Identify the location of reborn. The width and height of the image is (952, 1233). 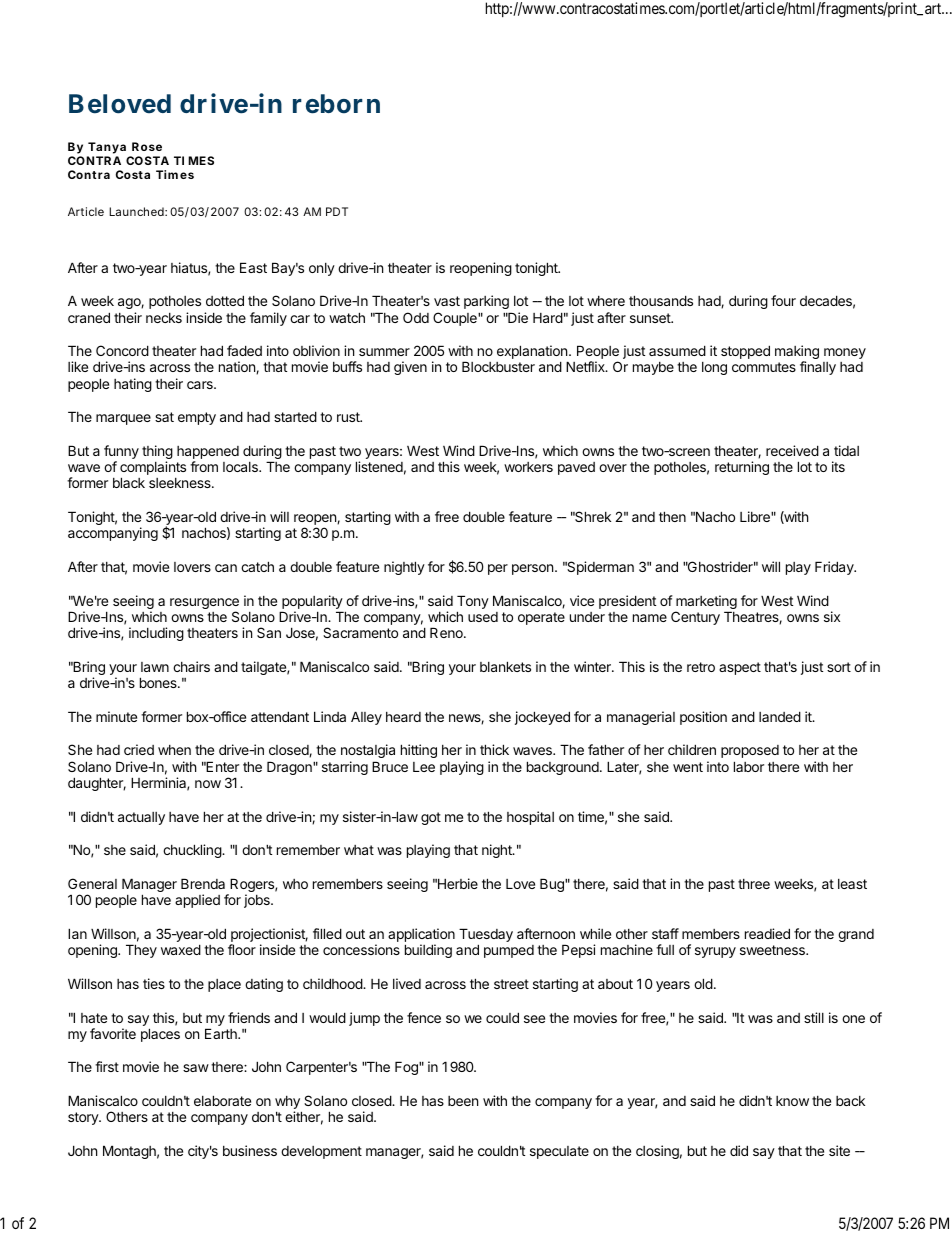
(336, 104).
